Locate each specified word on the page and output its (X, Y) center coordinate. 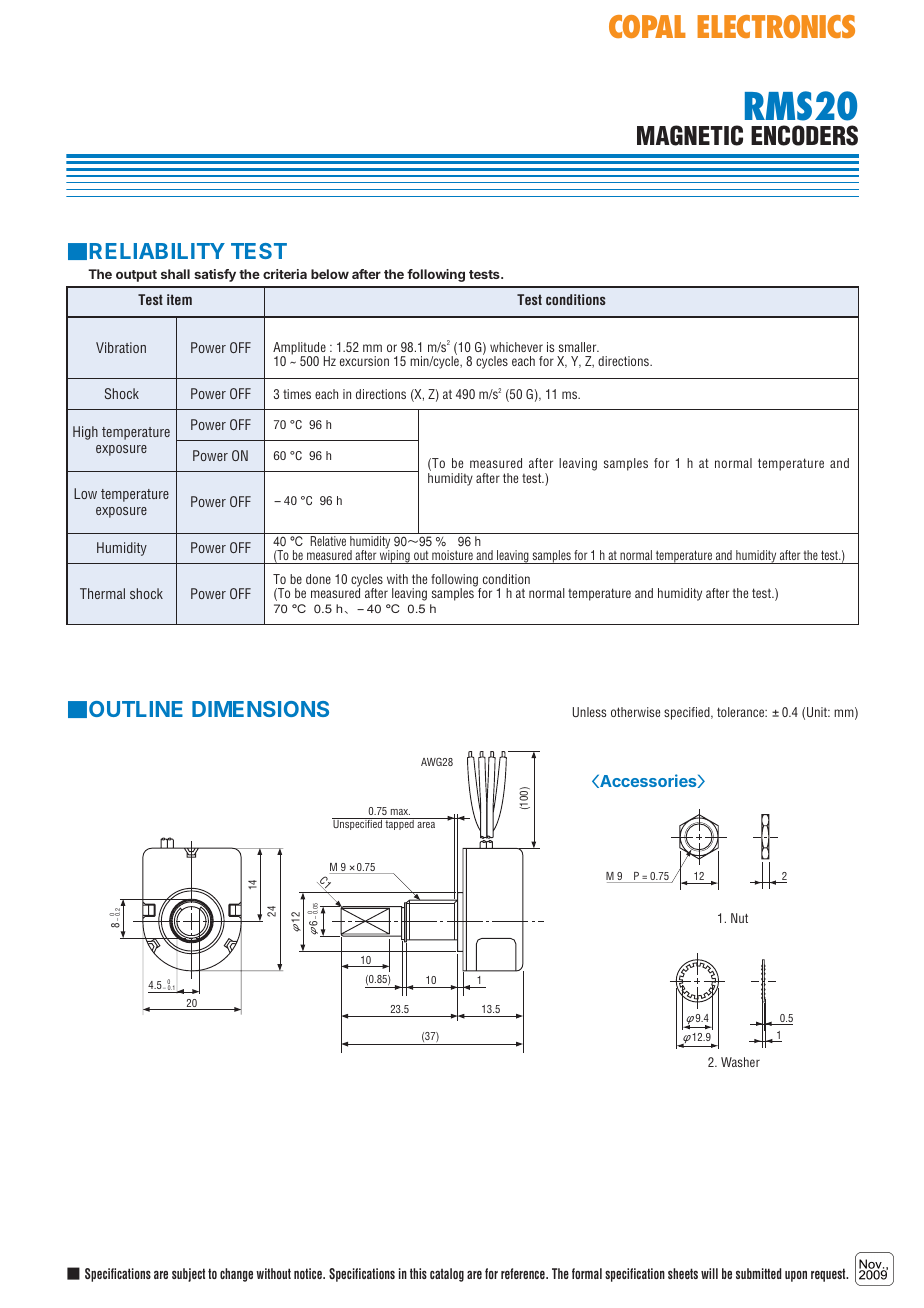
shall (175, 274)
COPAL (647, 26)
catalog (447, 1275)
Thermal (102, 593)
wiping (395, 556)
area (426, 825)
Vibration (121, 347)
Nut (739, 918)
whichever (516, 347)
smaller (579, 347)
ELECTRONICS (776, 26)
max (400, 812)
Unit (818, 712)
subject (188, 1275)
